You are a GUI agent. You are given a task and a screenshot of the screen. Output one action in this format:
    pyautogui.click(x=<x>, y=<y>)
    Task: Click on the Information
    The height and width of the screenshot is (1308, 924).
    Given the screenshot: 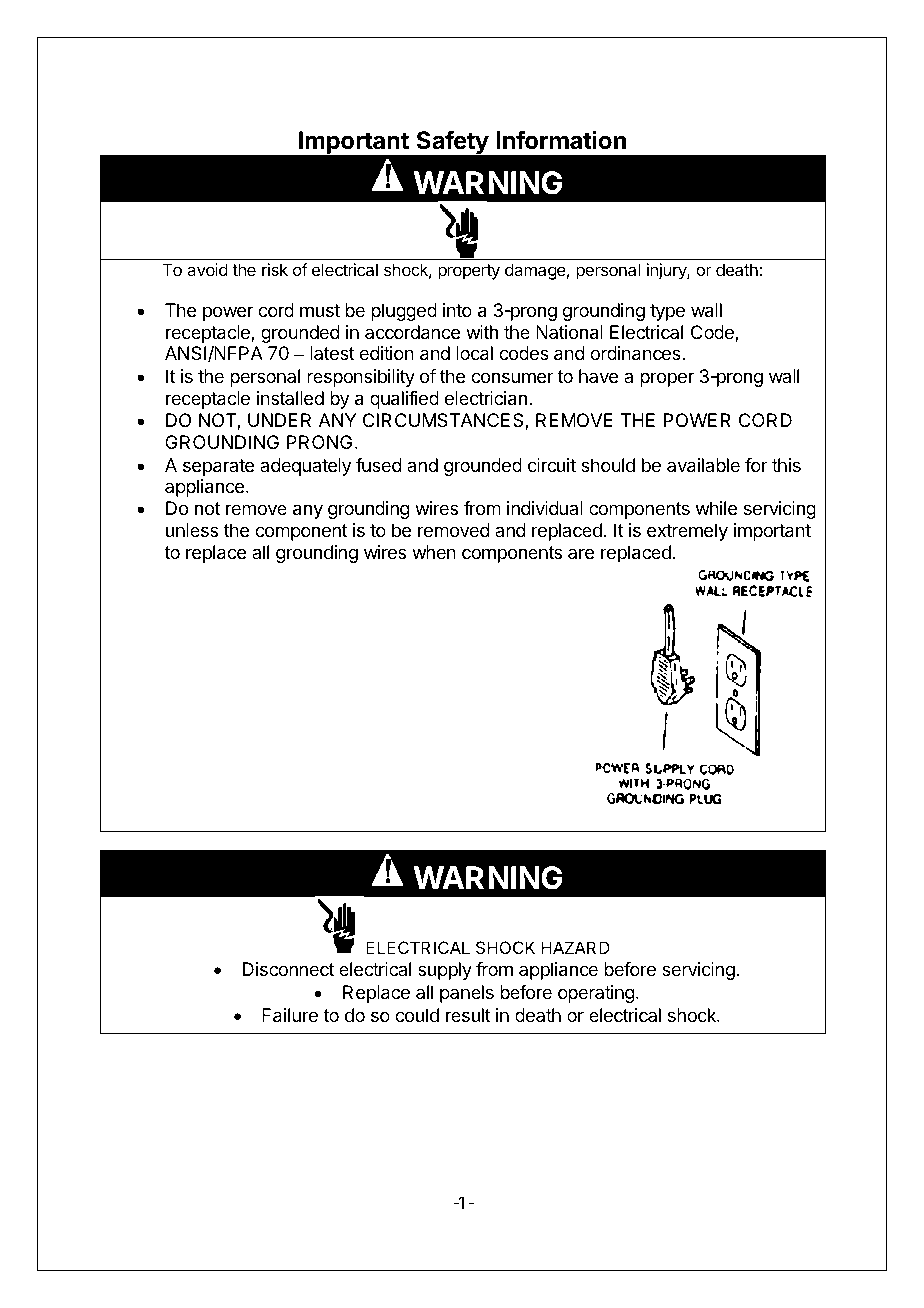 What is the action you would take?
    pyautogui.click(x=561, y=140)
